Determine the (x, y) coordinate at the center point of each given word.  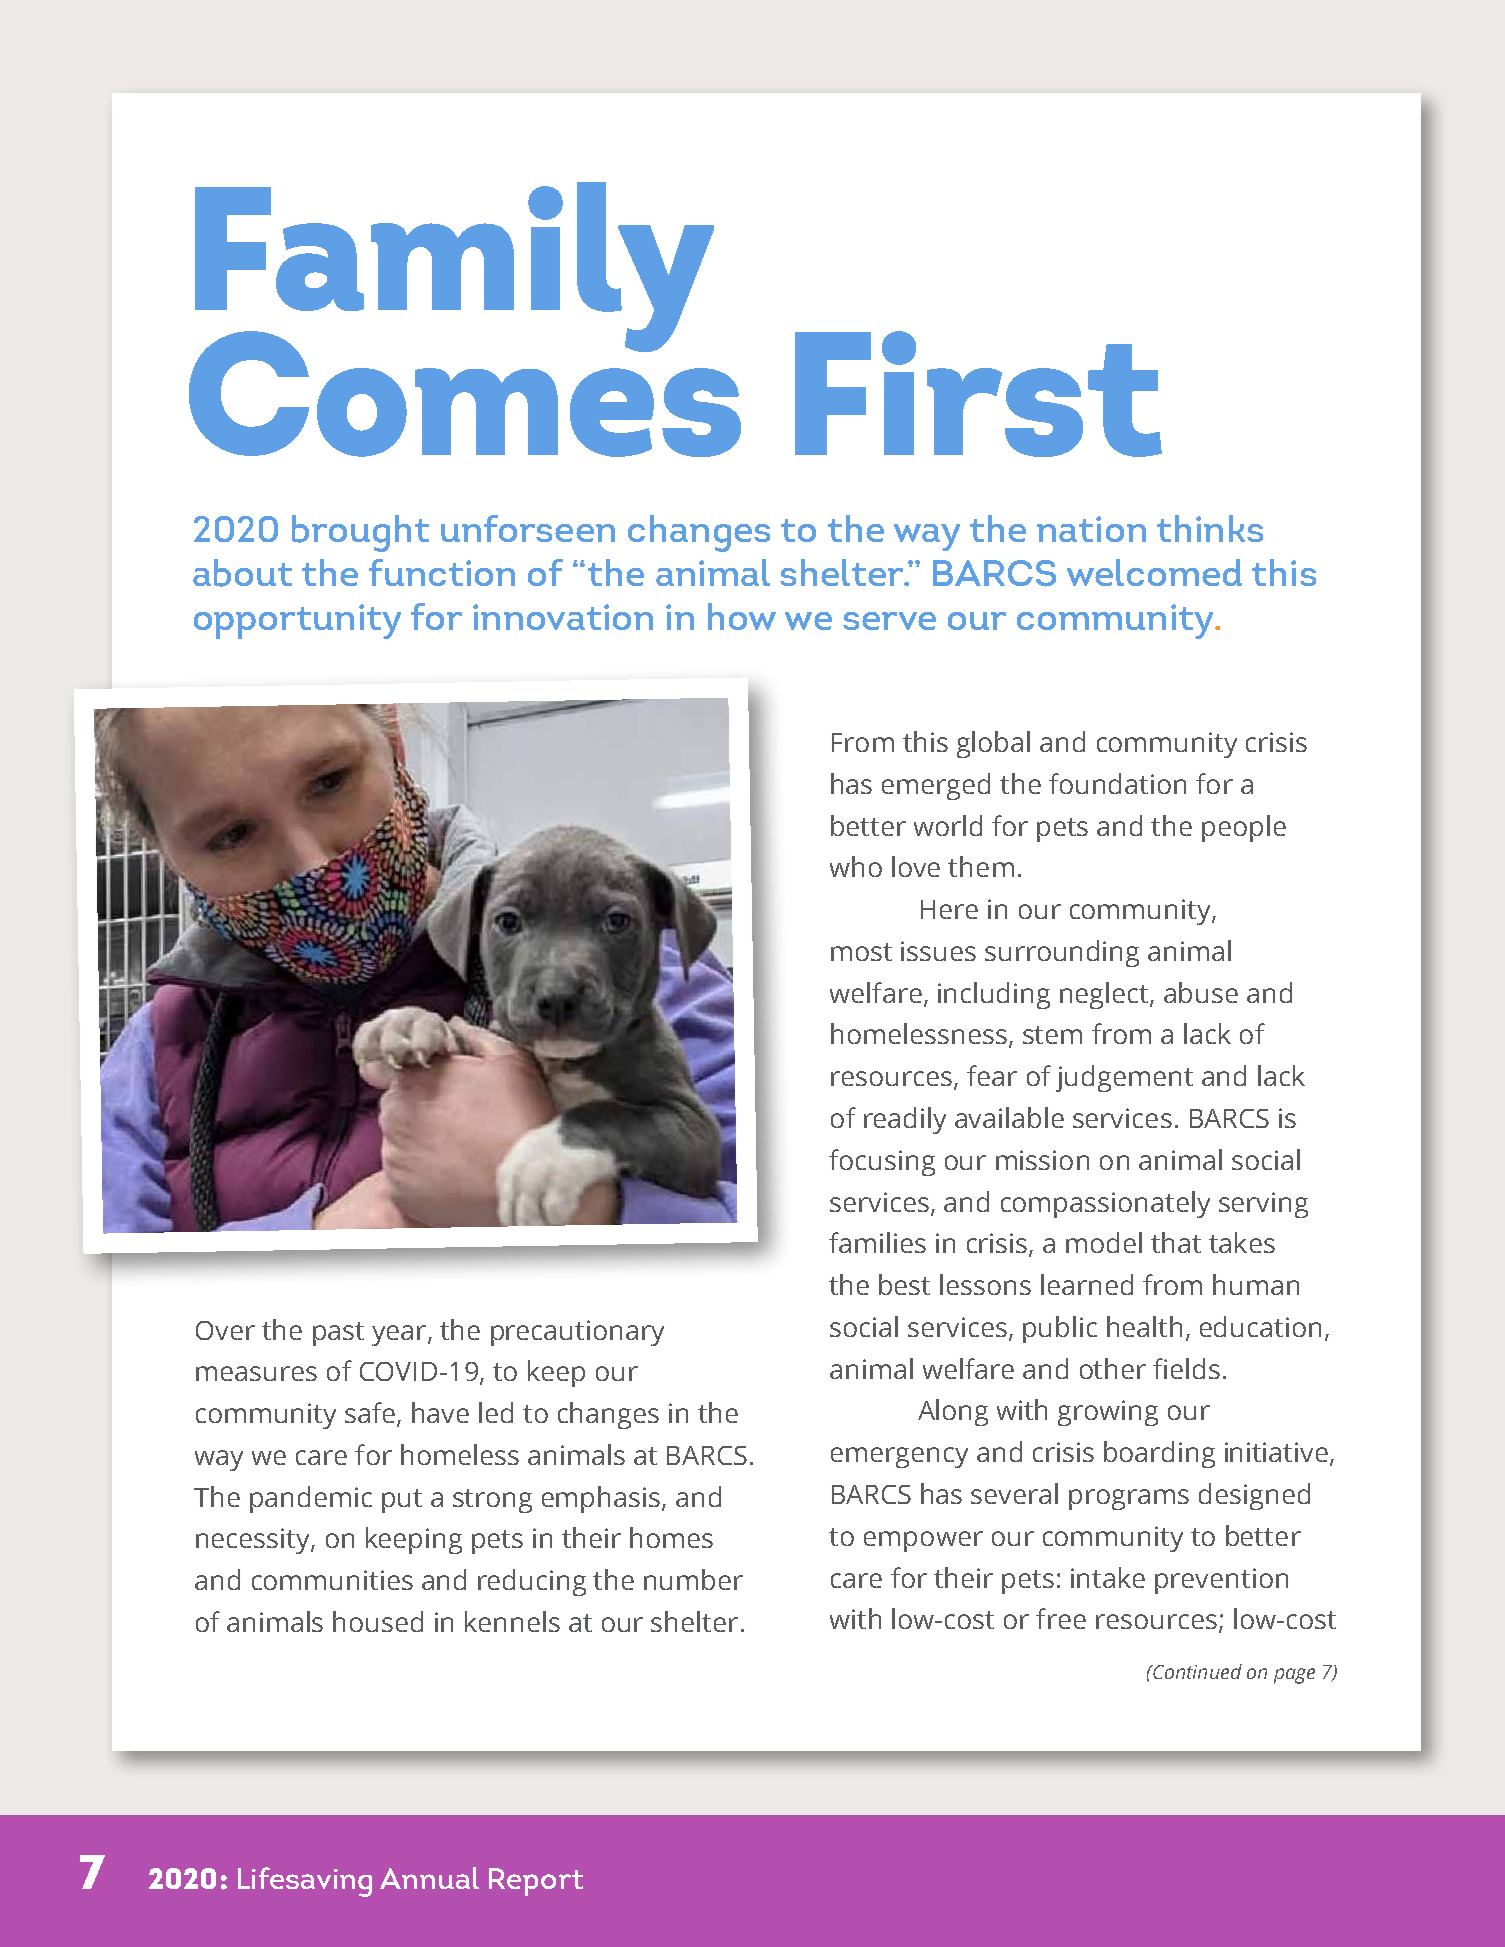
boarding (1159, 1454)
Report (536, 1882)
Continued (1196, 1671)
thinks (1210, 528)
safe (370, 1412)
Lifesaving (305, 1882)
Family (454, 272)
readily (905, 1120)
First (978, 394)
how (742, 616)
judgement (1124, 1078)
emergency (899, 1457)
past (338, 1334)
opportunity (297, 621)
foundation (1117, 783)
